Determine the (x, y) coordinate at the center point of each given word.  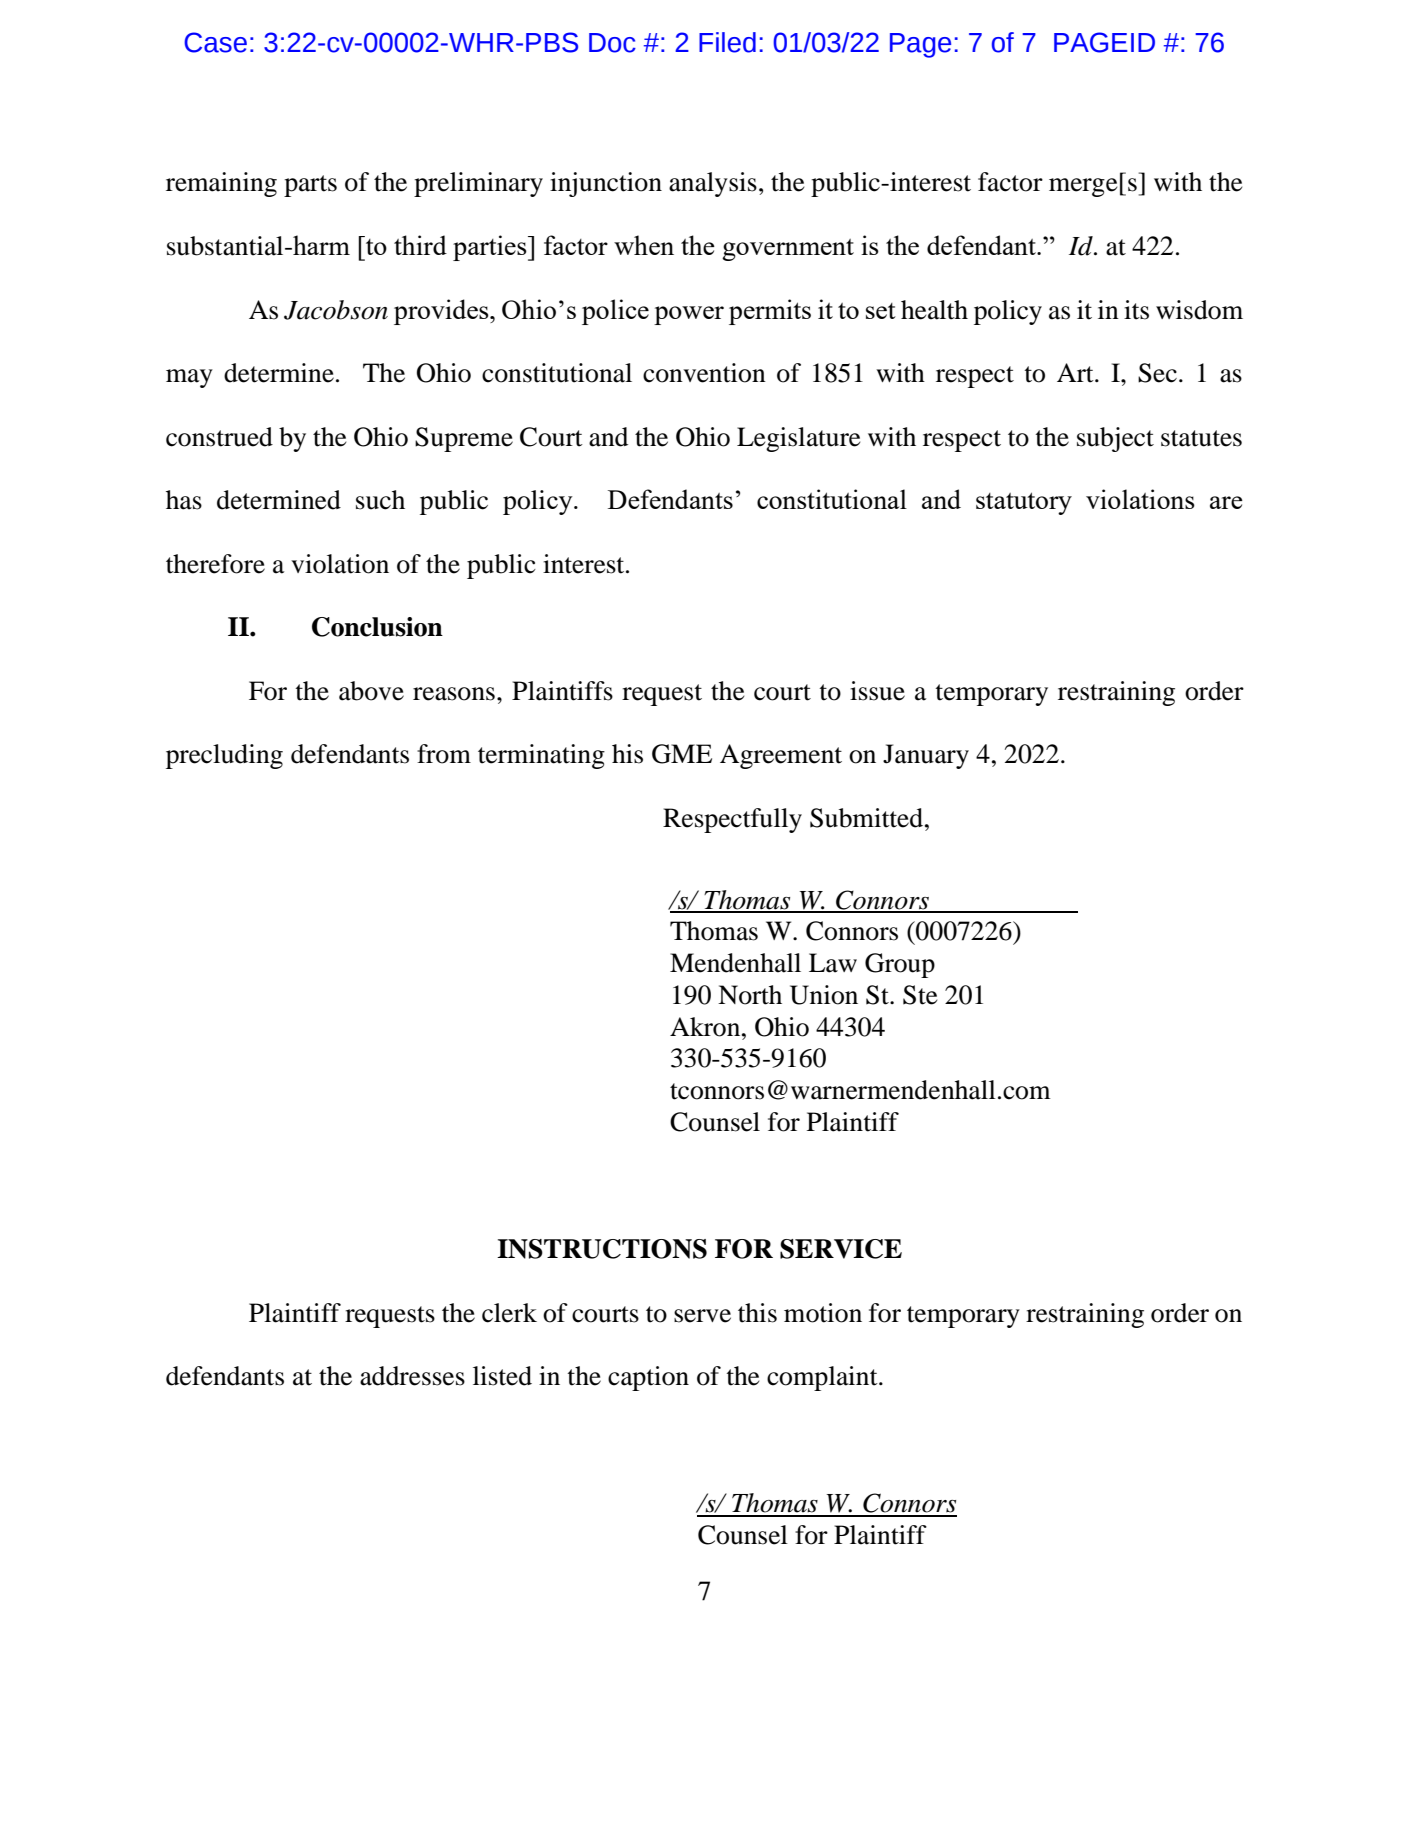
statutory (1024, 503)
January (926, 756)
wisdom (1199, 310)
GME (682, 754)
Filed (727, 42)
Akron (706, 1027)
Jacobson (336, 310)
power (689, 315)
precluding (224, 756)
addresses (412, 1376)
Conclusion (377, 627)
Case (215, 42)
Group (900, 965)
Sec (1157, 373)
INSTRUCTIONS (602, 1249)
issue (877, 691)
